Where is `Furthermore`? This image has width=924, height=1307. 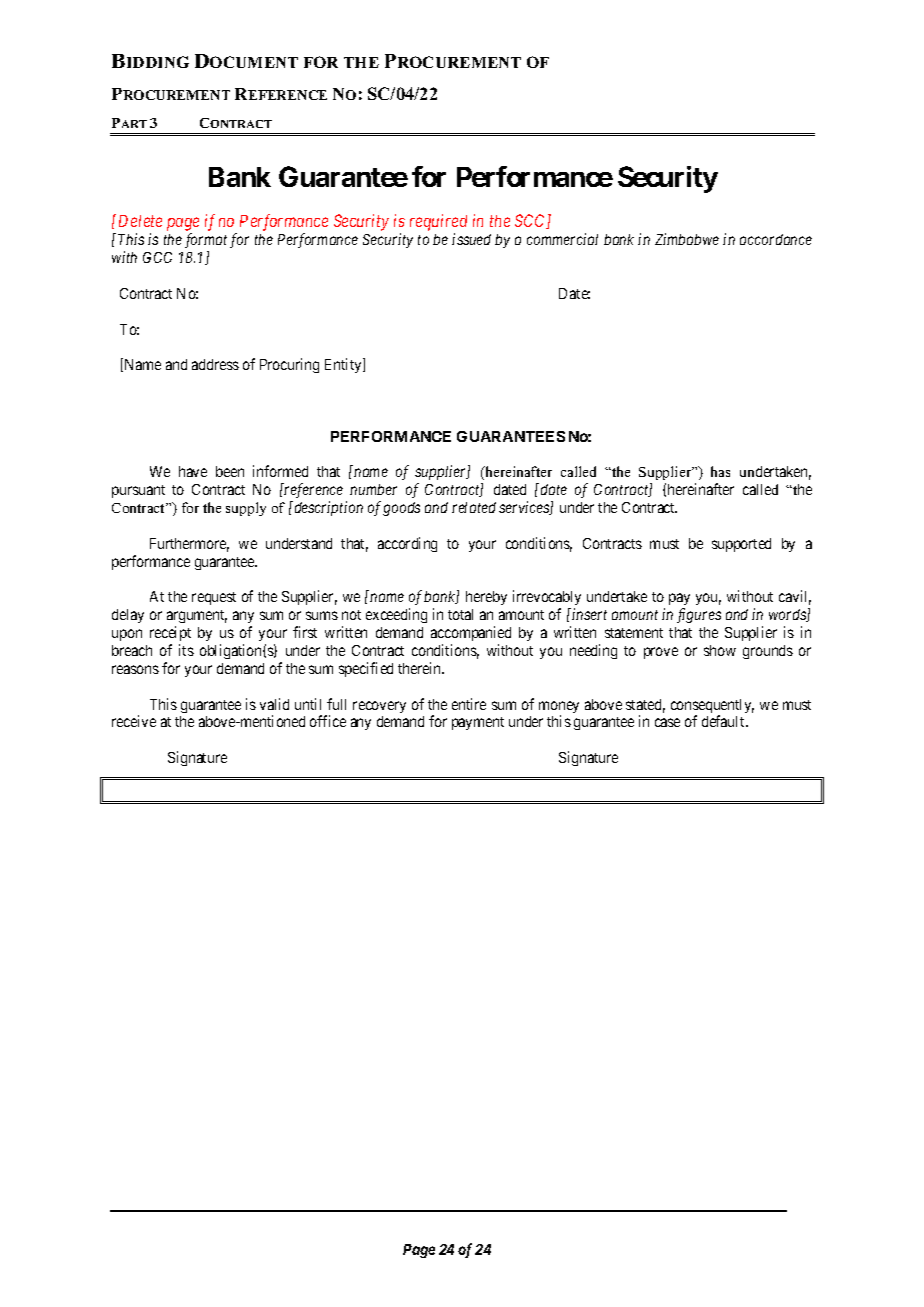 Furthermore is located at coordinates (189, 545).
